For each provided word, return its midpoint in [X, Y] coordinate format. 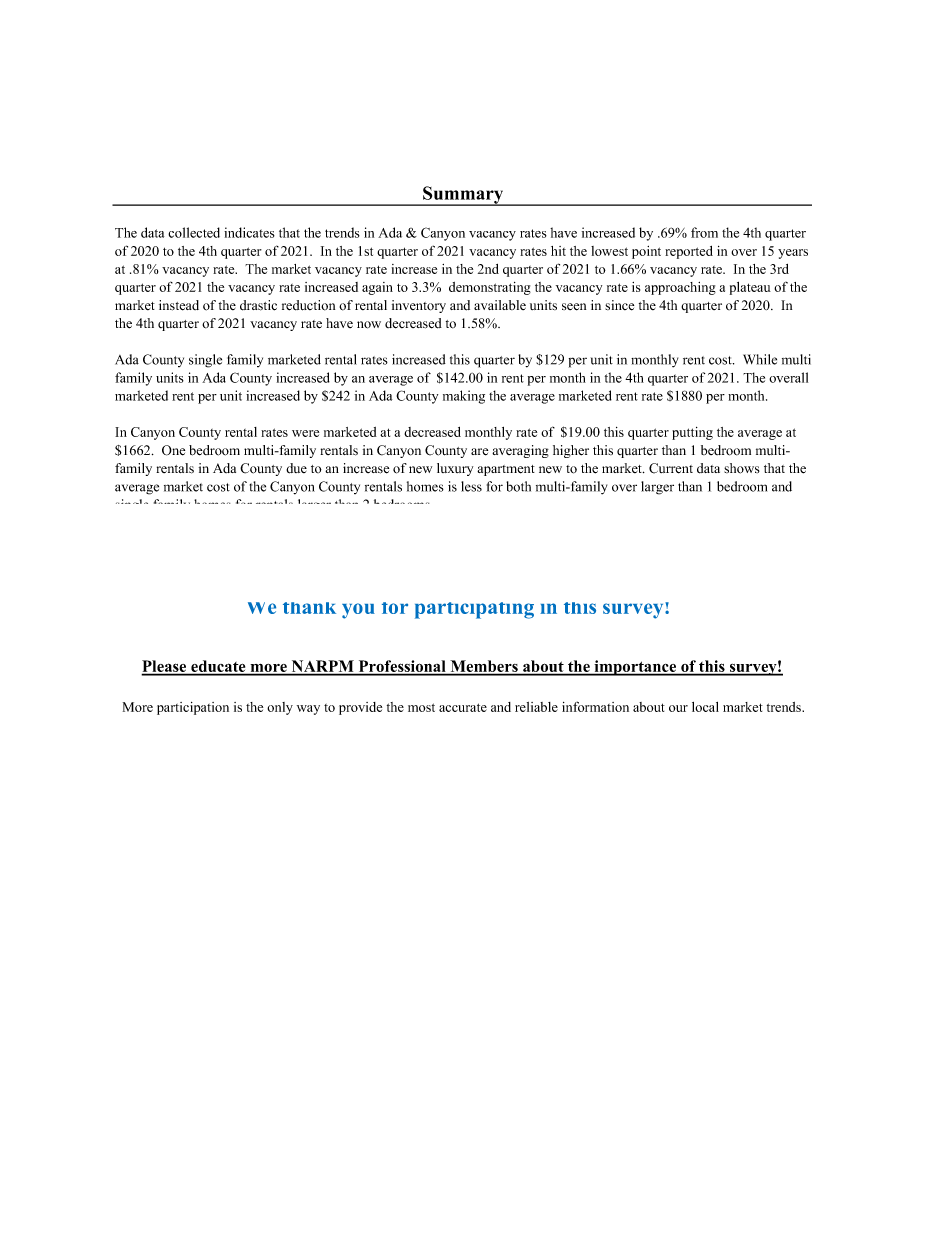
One [173, 450]
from [704, 232]
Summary [463, 196]
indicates [249, 232]
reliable [536, 707]
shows [742, 468]
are [479, 452]
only [280, 708]
